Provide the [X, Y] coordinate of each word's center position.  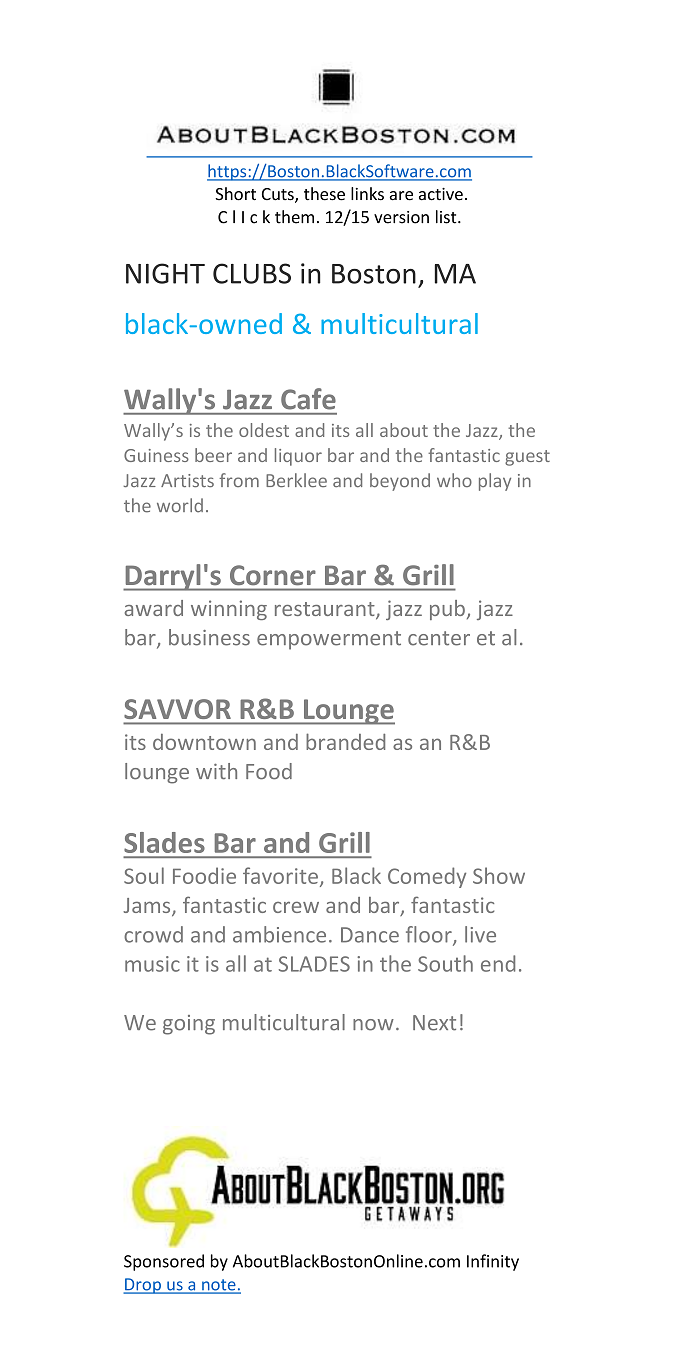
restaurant [326, 610]
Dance [370, 935]
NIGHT [165, 273]
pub [447, 610]
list [447, 217]
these [324, 194]
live [480, 934]
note [219, 1286]
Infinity [493, 1262]
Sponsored [164, 1262]
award [154, 608]
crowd [153, 934]
